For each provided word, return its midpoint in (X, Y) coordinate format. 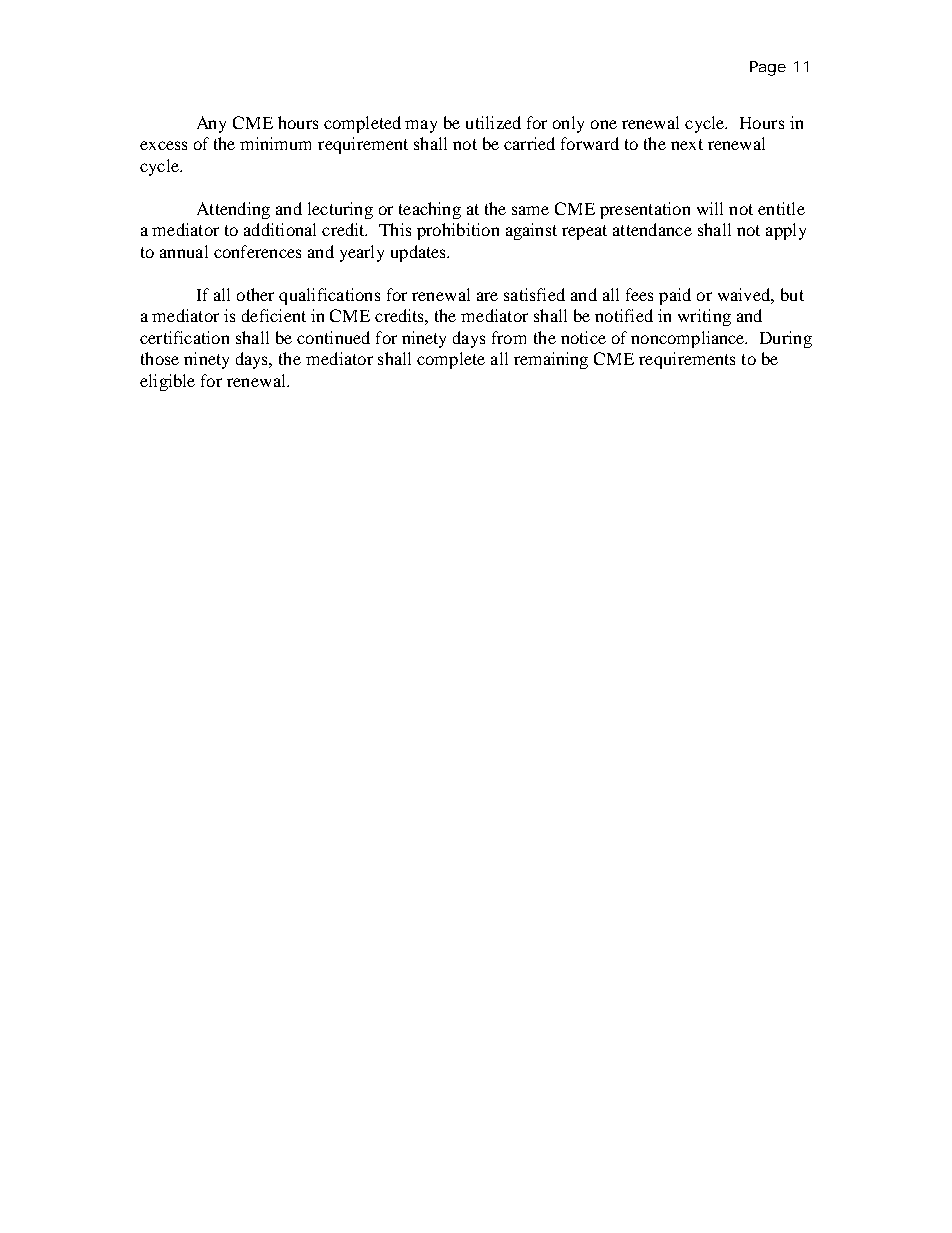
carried (529, 143)
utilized (493, 122)
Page (768, 68)
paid (675, 296)
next (687, 144)
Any (211, 124)
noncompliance (689, 339)
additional (280, 229)
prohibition (458, 231)
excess (163, 145)
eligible (167, 382)
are (487, 296)
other (255, 294)
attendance (652, 229)
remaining (551, 360)
